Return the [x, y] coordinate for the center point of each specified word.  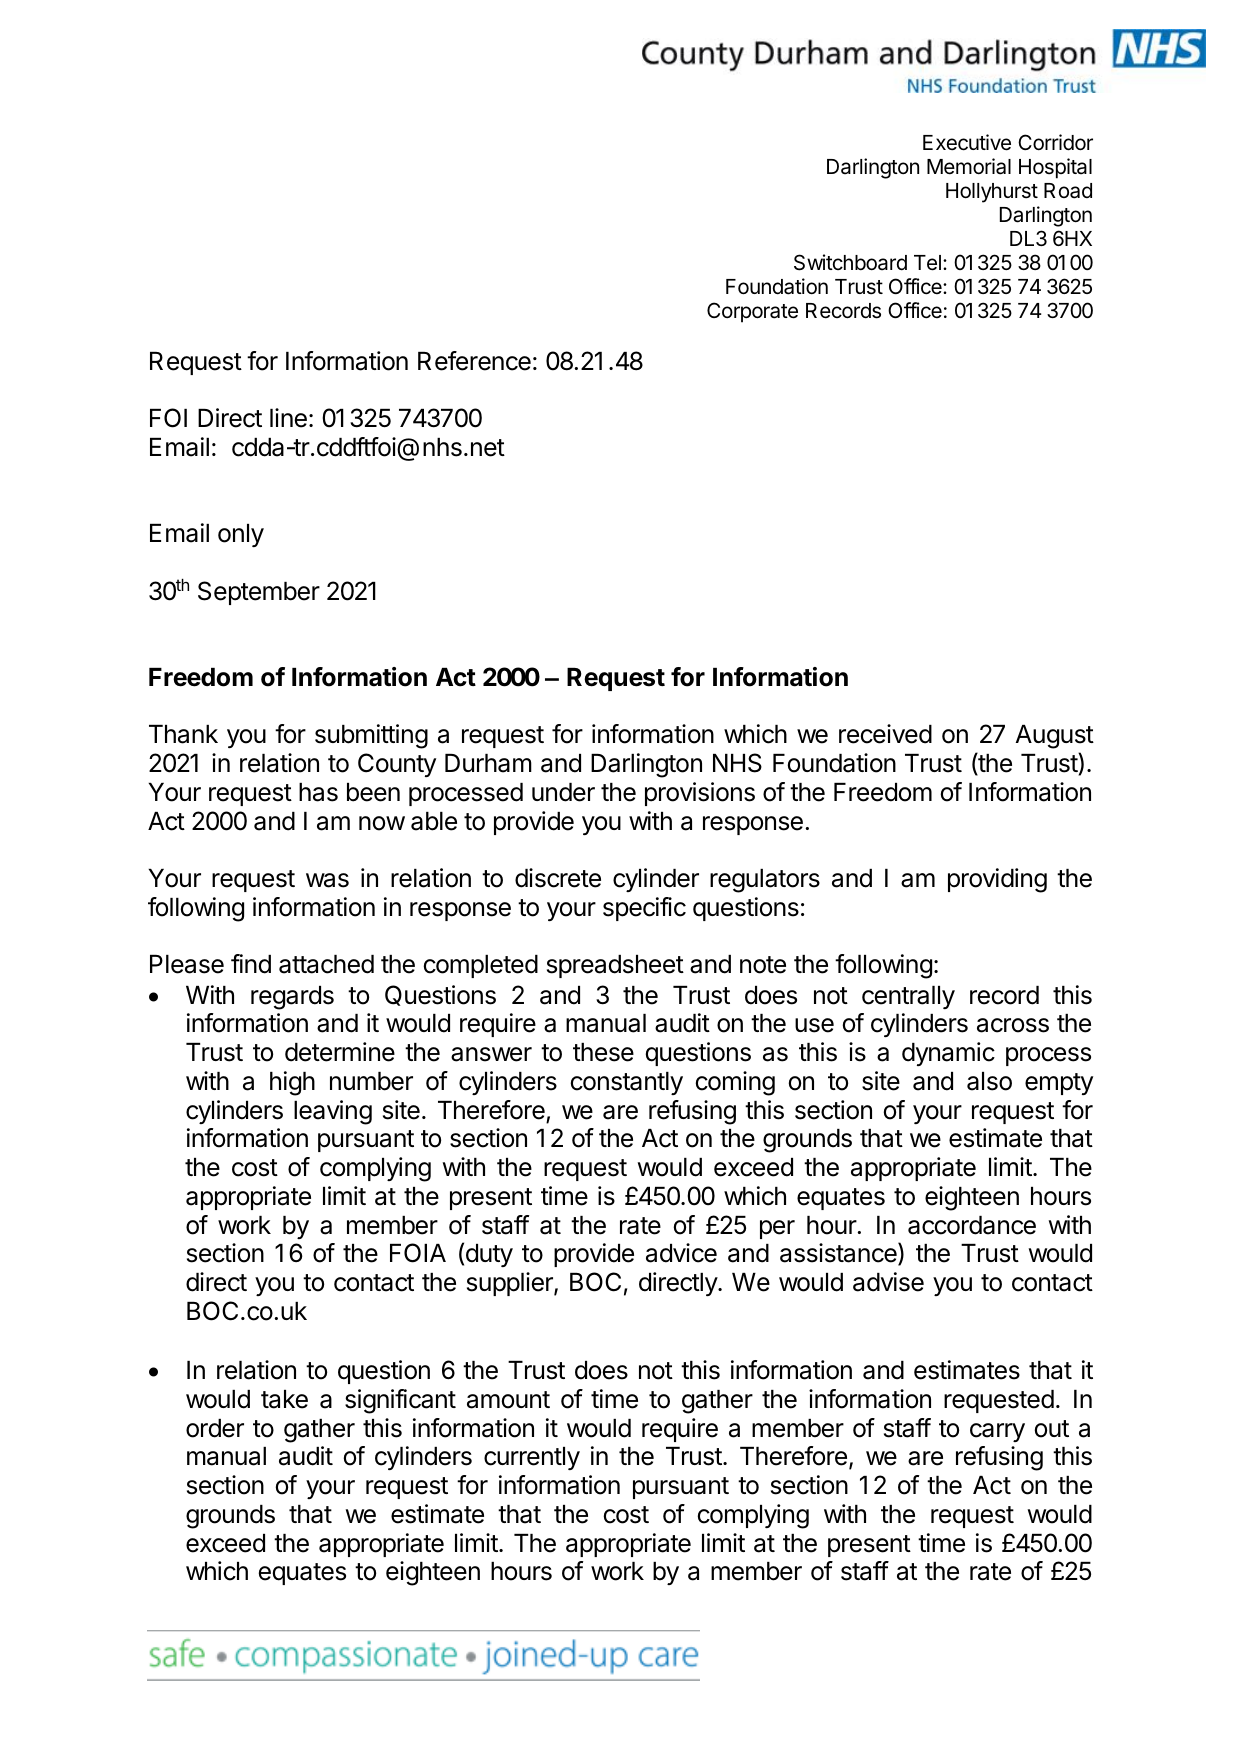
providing [997, 880]
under [563, 792]
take [284, 1399]
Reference [474, 361]
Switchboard [850, 262]
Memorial [969, 166]
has [318, 792]
